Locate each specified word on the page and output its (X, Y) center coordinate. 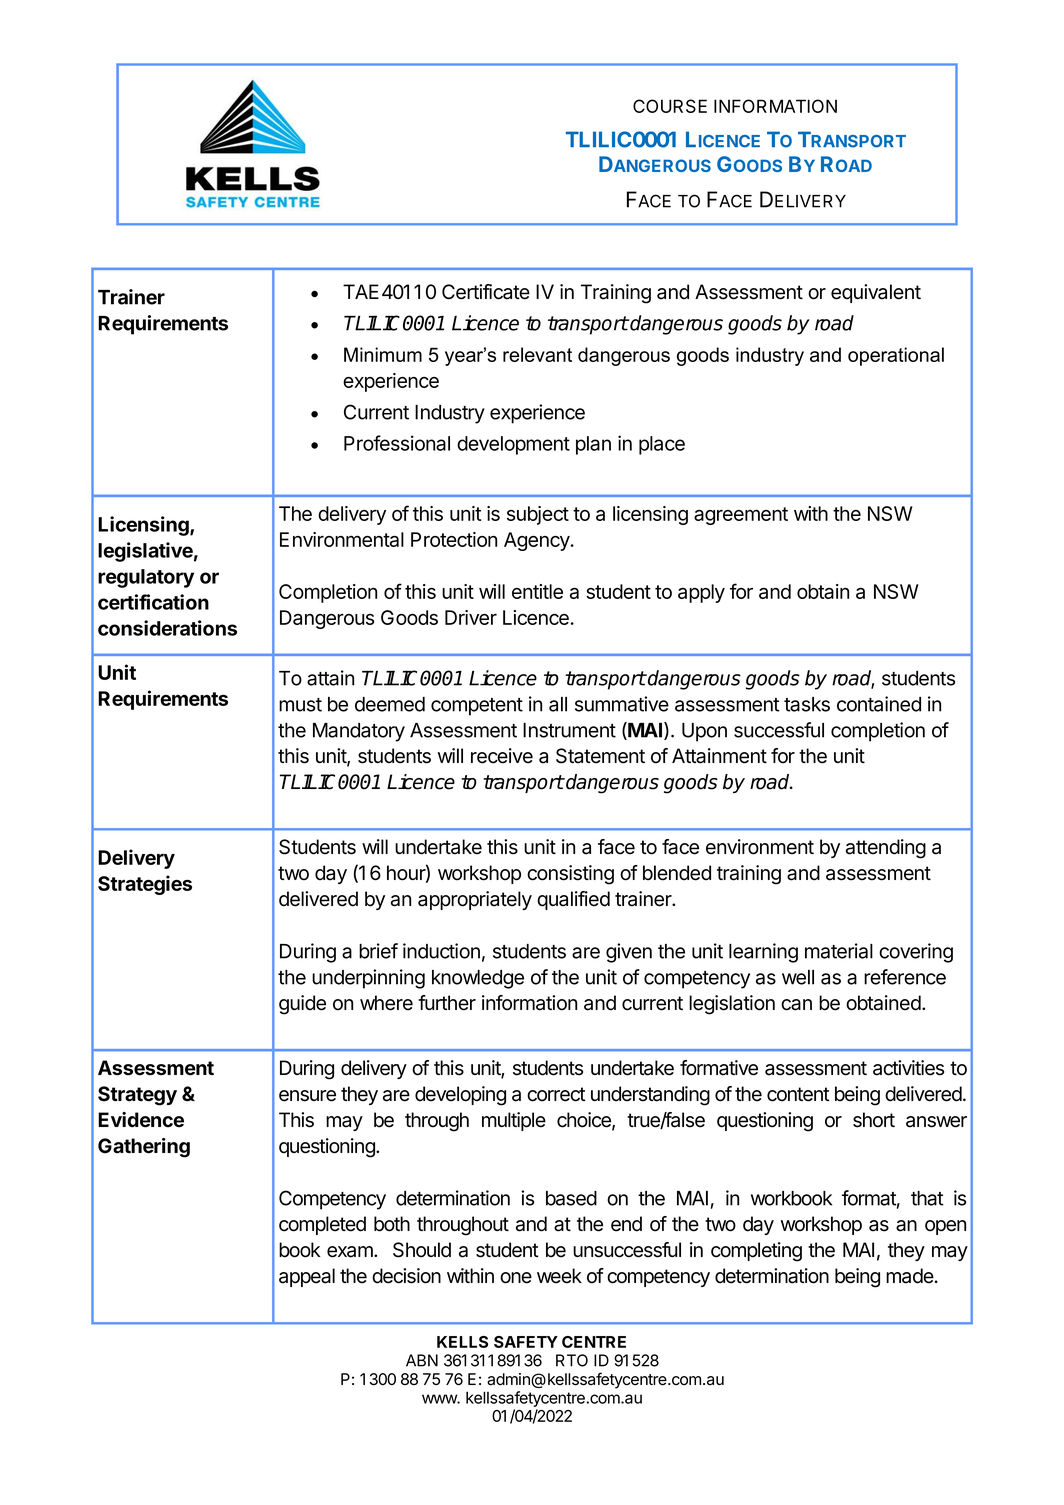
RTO (572, 1360)
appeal (307, 1277)
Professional (397, 443)
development (513, 445)
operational (896, 356)
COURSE (670, 106)
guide (302, 1005)
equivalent (876, 293)
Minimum (383, 354)
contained (879, 704)
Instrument (569, 730)
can (796, 1005)
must (300, 705)
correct (556, 1094)
